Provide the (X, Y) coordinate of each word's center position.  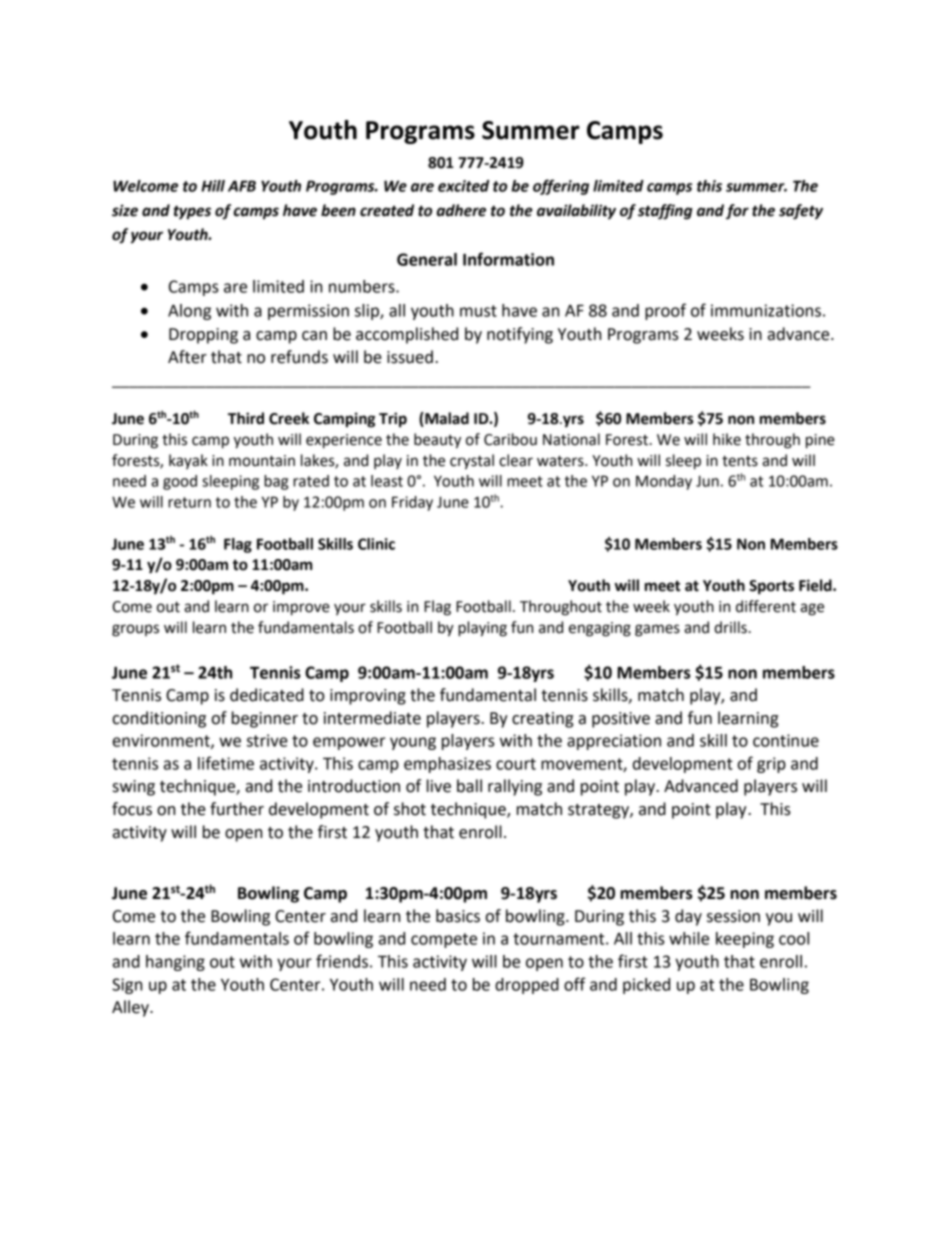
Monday (664, 482)
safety (801, 212)
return (189, 502)
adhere (461, 210)
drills (730, 627)
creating (542, 720)
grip (771, 765)
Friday (412, 503)
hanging (175, 963)
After (187, 357)
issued (410, 357)
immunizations (766, 310)
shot (410, 809)
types (192, 212)
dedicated (267, 695)
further (237, 809)
